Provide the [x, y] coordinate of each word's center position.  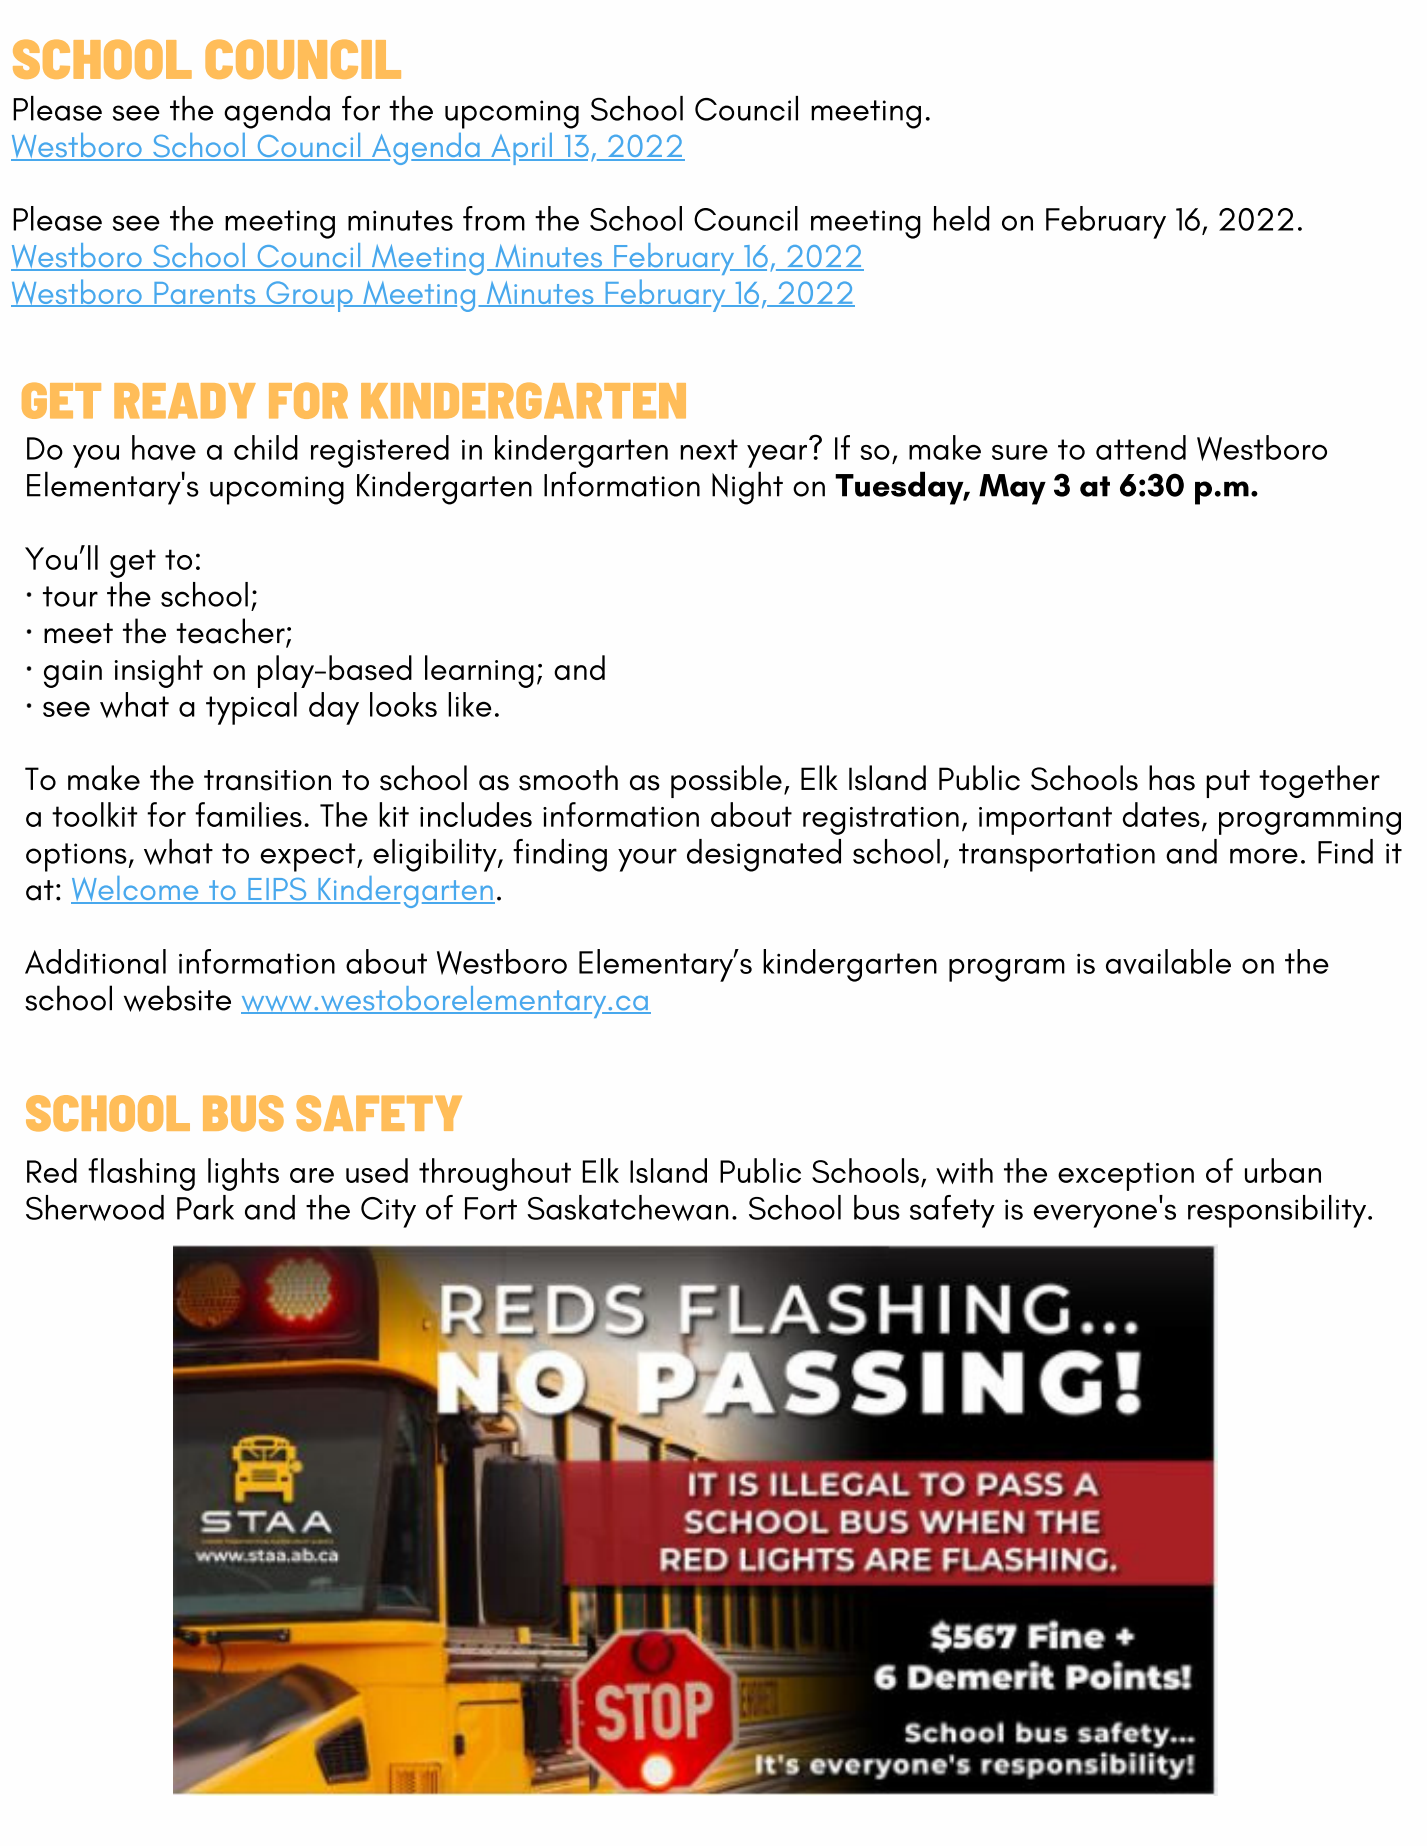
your [647, 860]
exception [1126, 1176]
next [709, 449]
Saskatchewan [627, 1208]
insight [159, 671]
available [1168, 961]
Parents [205, 294]
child [266, 447]
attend [1141, 447]
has [1172, 778]
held [962, 218]
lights [243, 1174]
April [521, 149]
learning [479, 671]
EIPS [277, 890]
